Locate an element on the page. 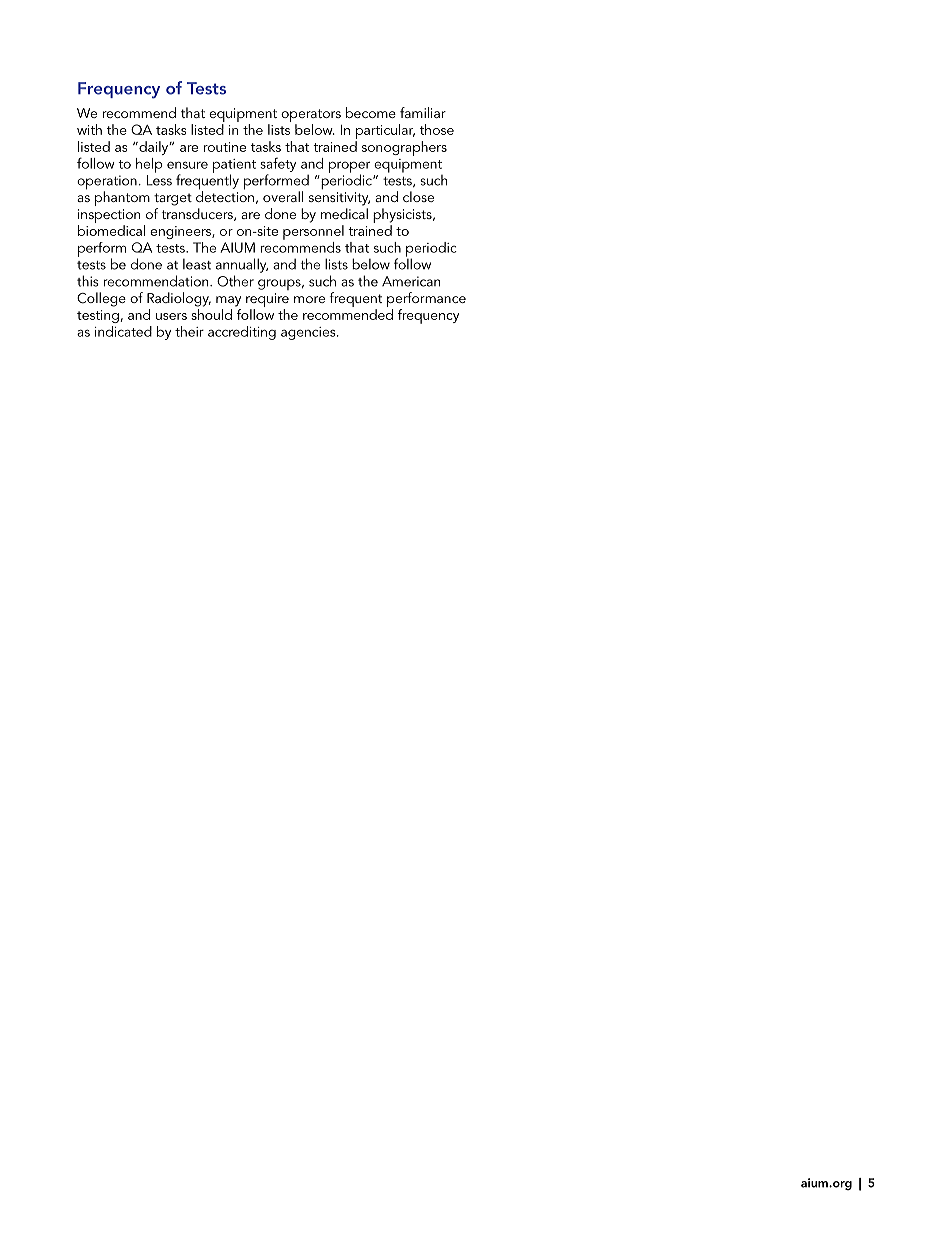 The width and height of the page is (952, 1233). with is located at coordinates (89, 129).
